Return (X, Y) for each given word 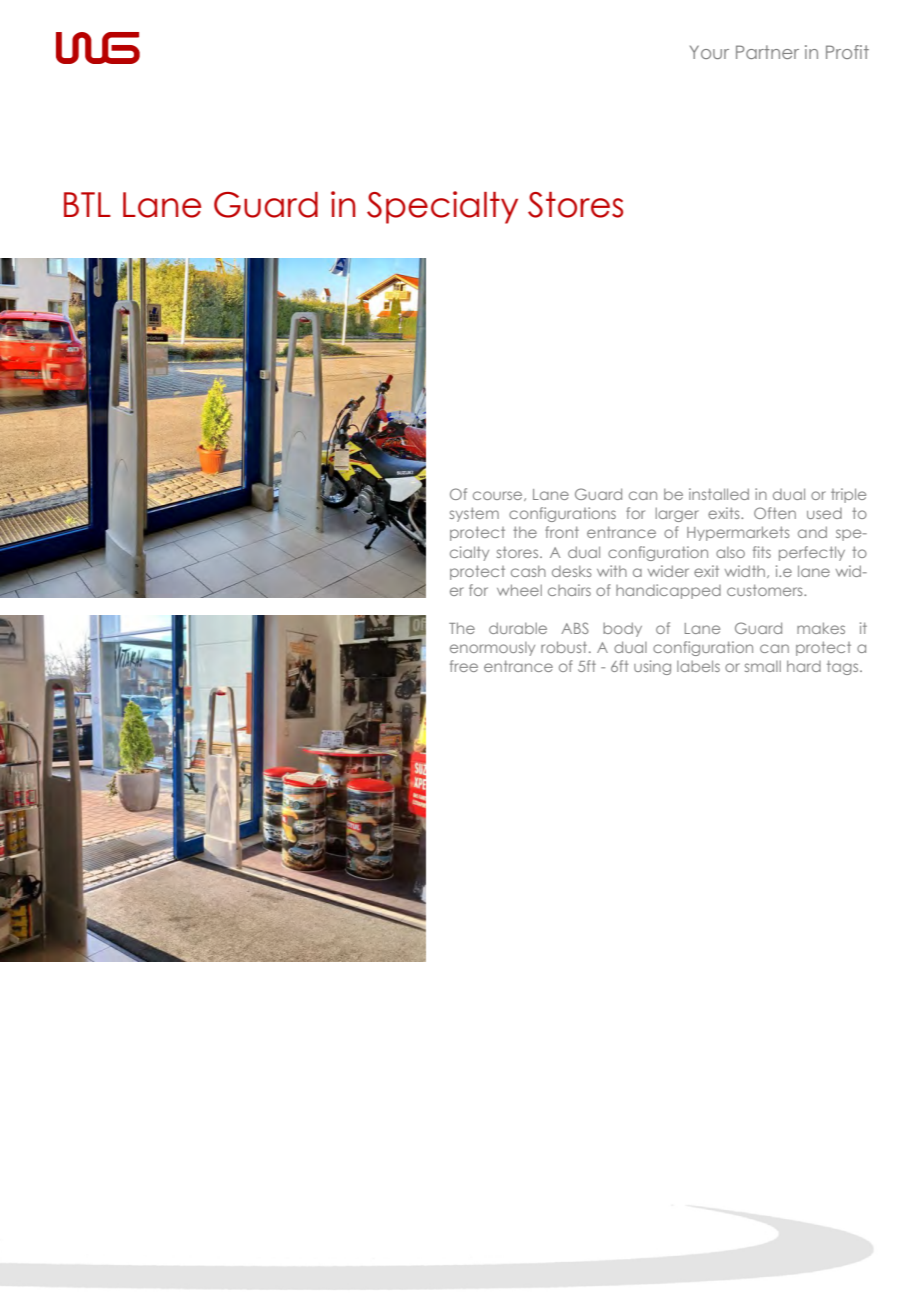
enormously (492, 649)
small (763, 666)
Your (709, 52)
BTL (87, 204)
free (464, 666)
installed (719, 494)
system (474, 514)
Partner (767, 52)
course (499, 496)
